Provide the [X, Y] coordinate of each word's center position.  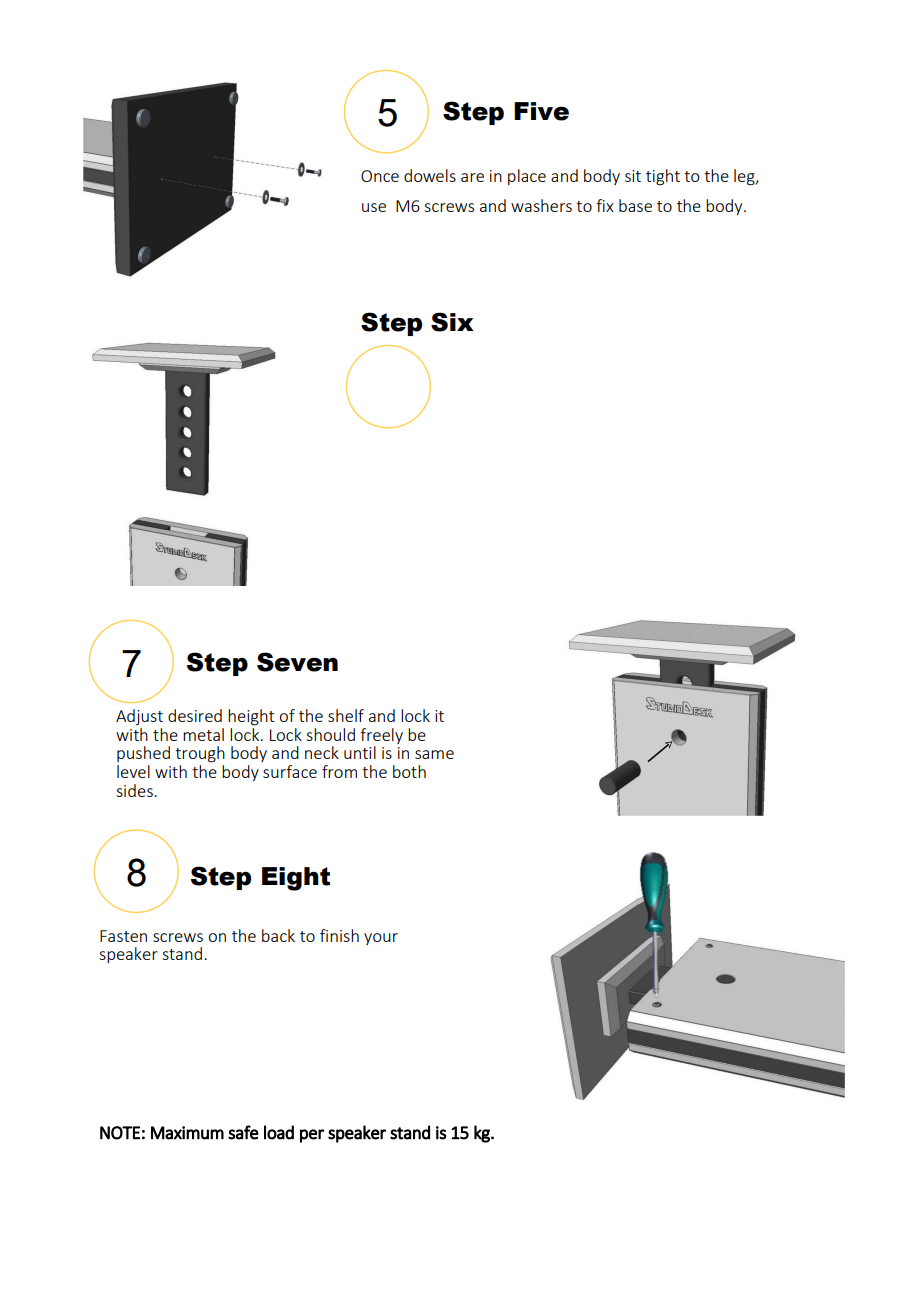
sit [633, 176]
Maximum [187, 1133]
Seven [297, 662]
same [434, 754]
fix [605, 205]
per [312, 1136]
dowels [430, 175]
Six [452, 322]
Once [380, 176]
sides [135, 790]
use [374, 207]
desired [195, 715]
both [409, 771]
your [381, 939]
